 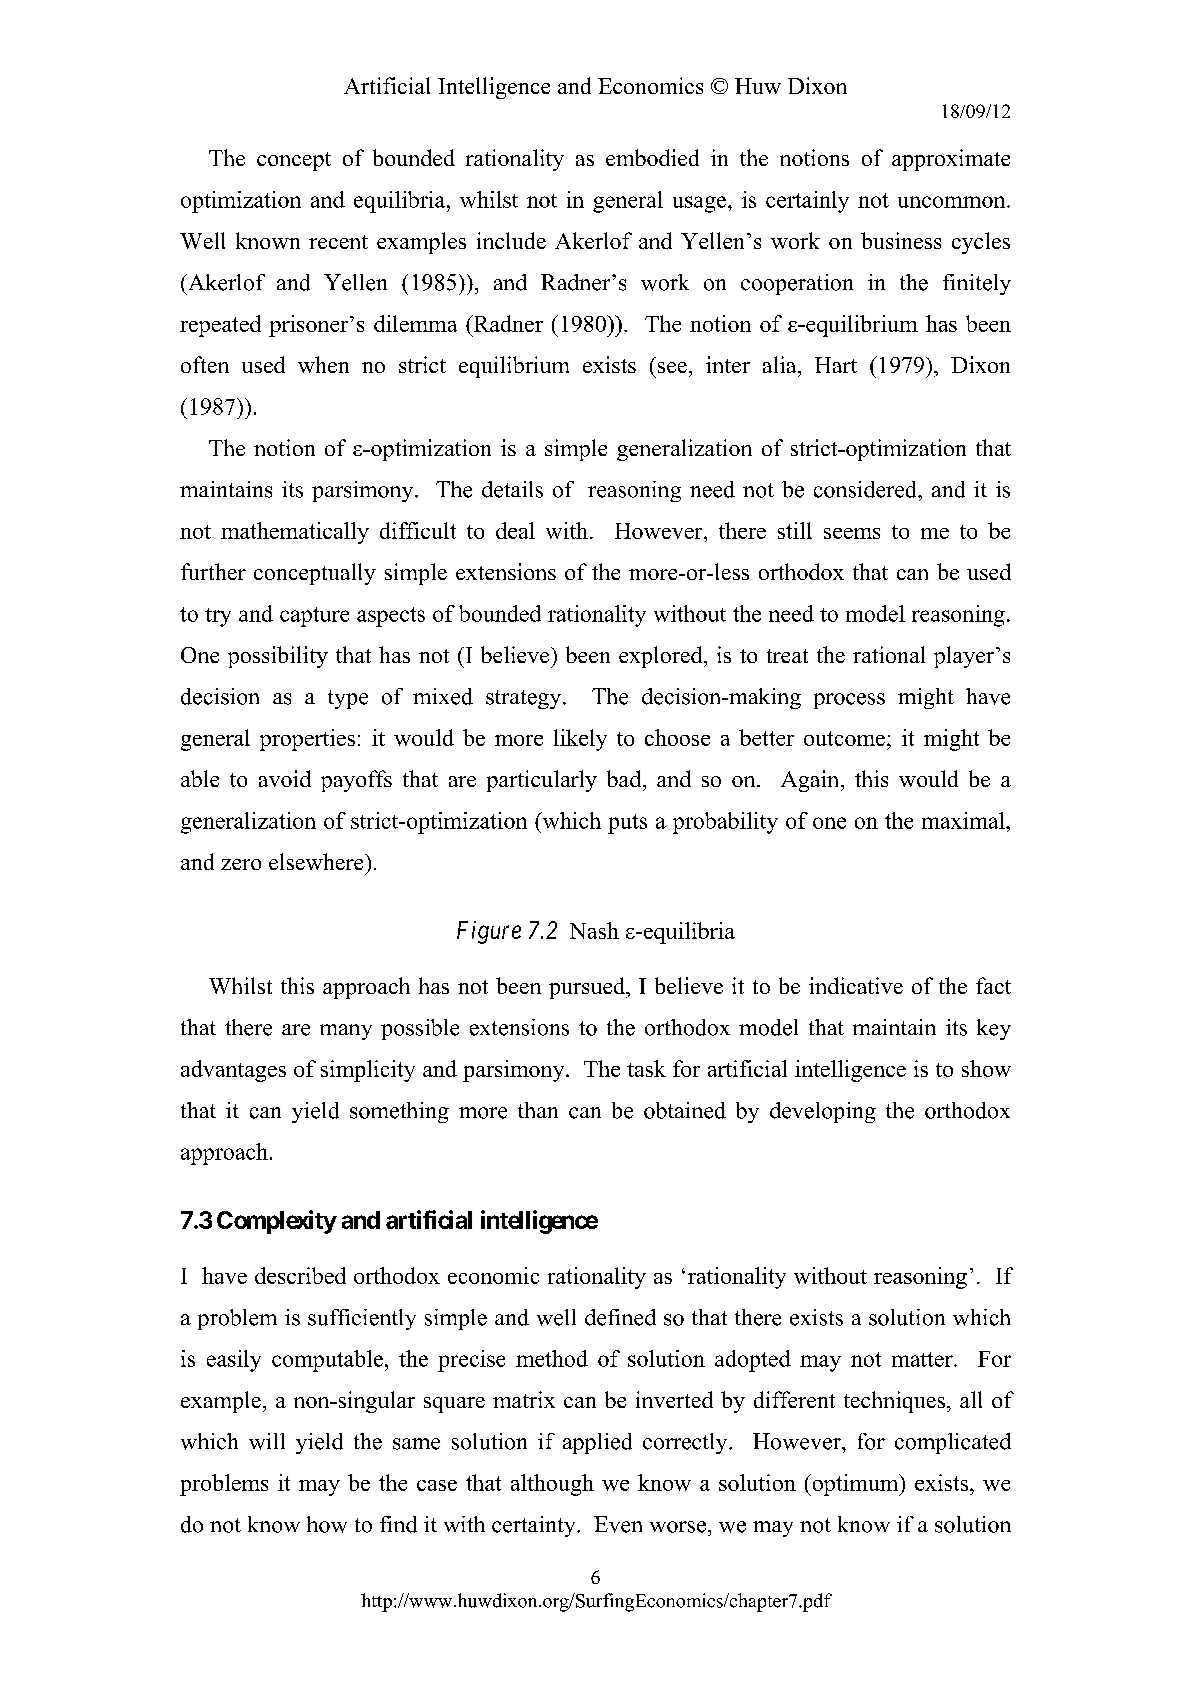 I want to click on will, so click(x=267, y=1441).
